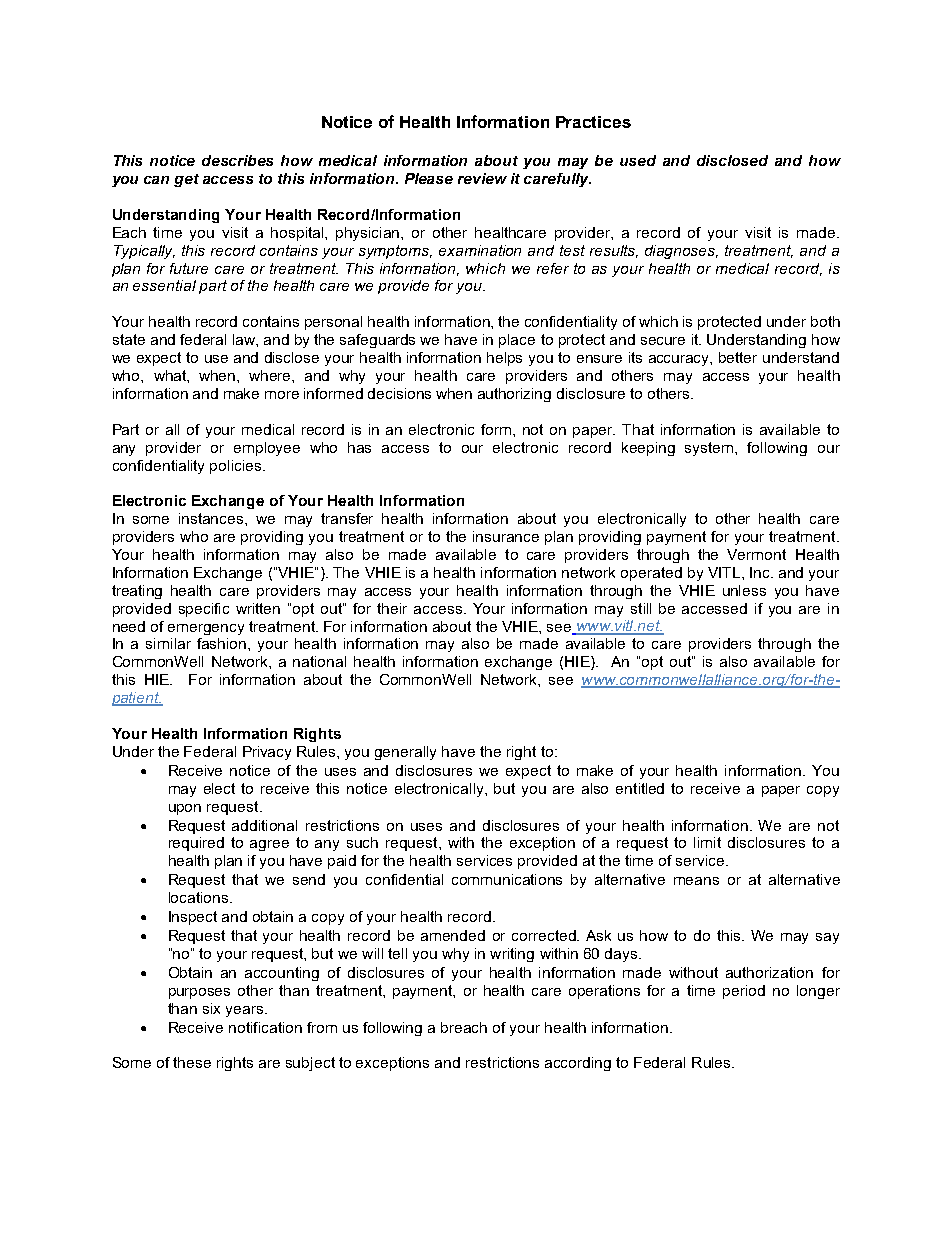  What do you see at coordinates (638, 160) in the page?
I see `used` at bounding box center [638, 160].
